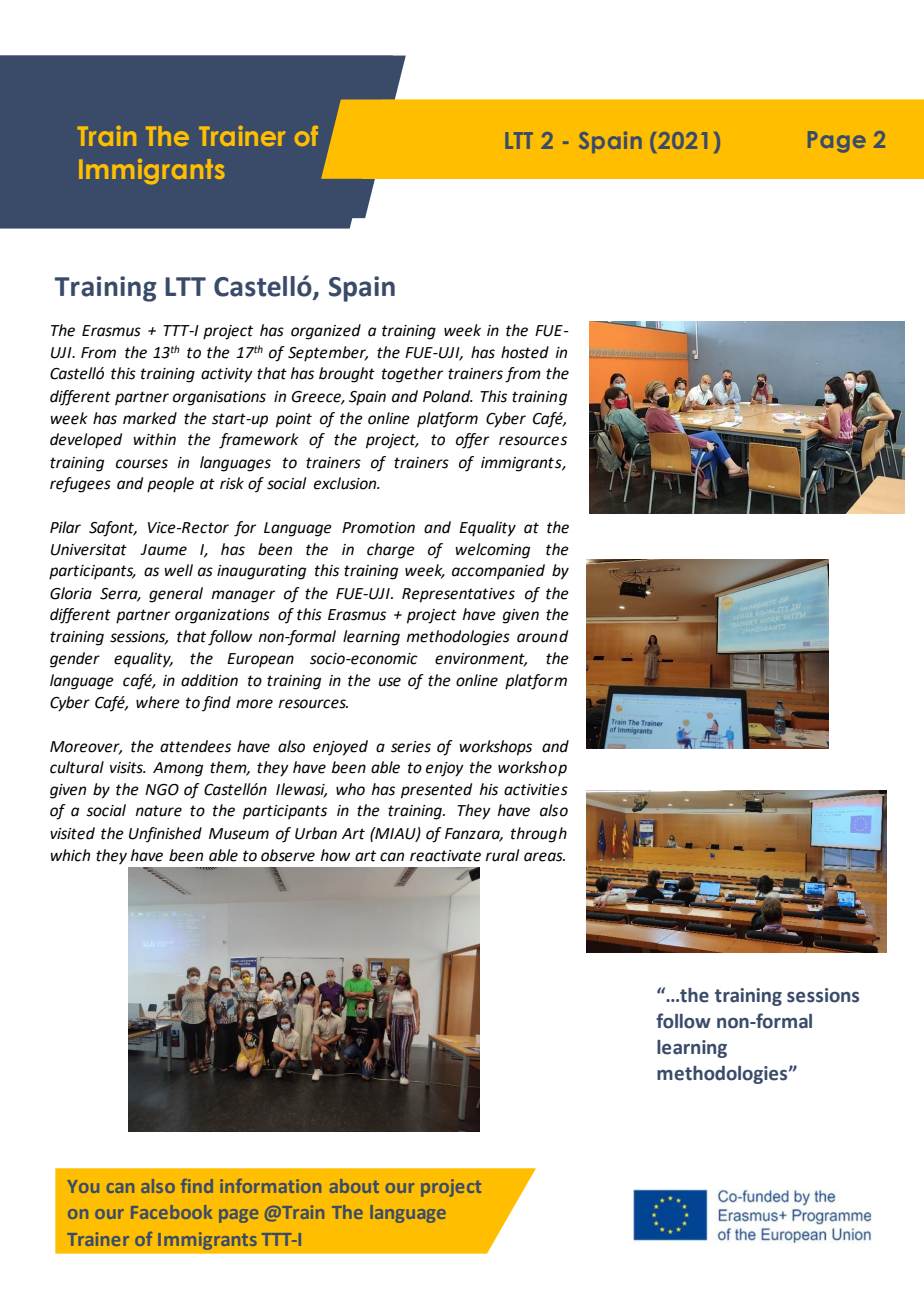  I want to click on activities, so click(536, 790).
